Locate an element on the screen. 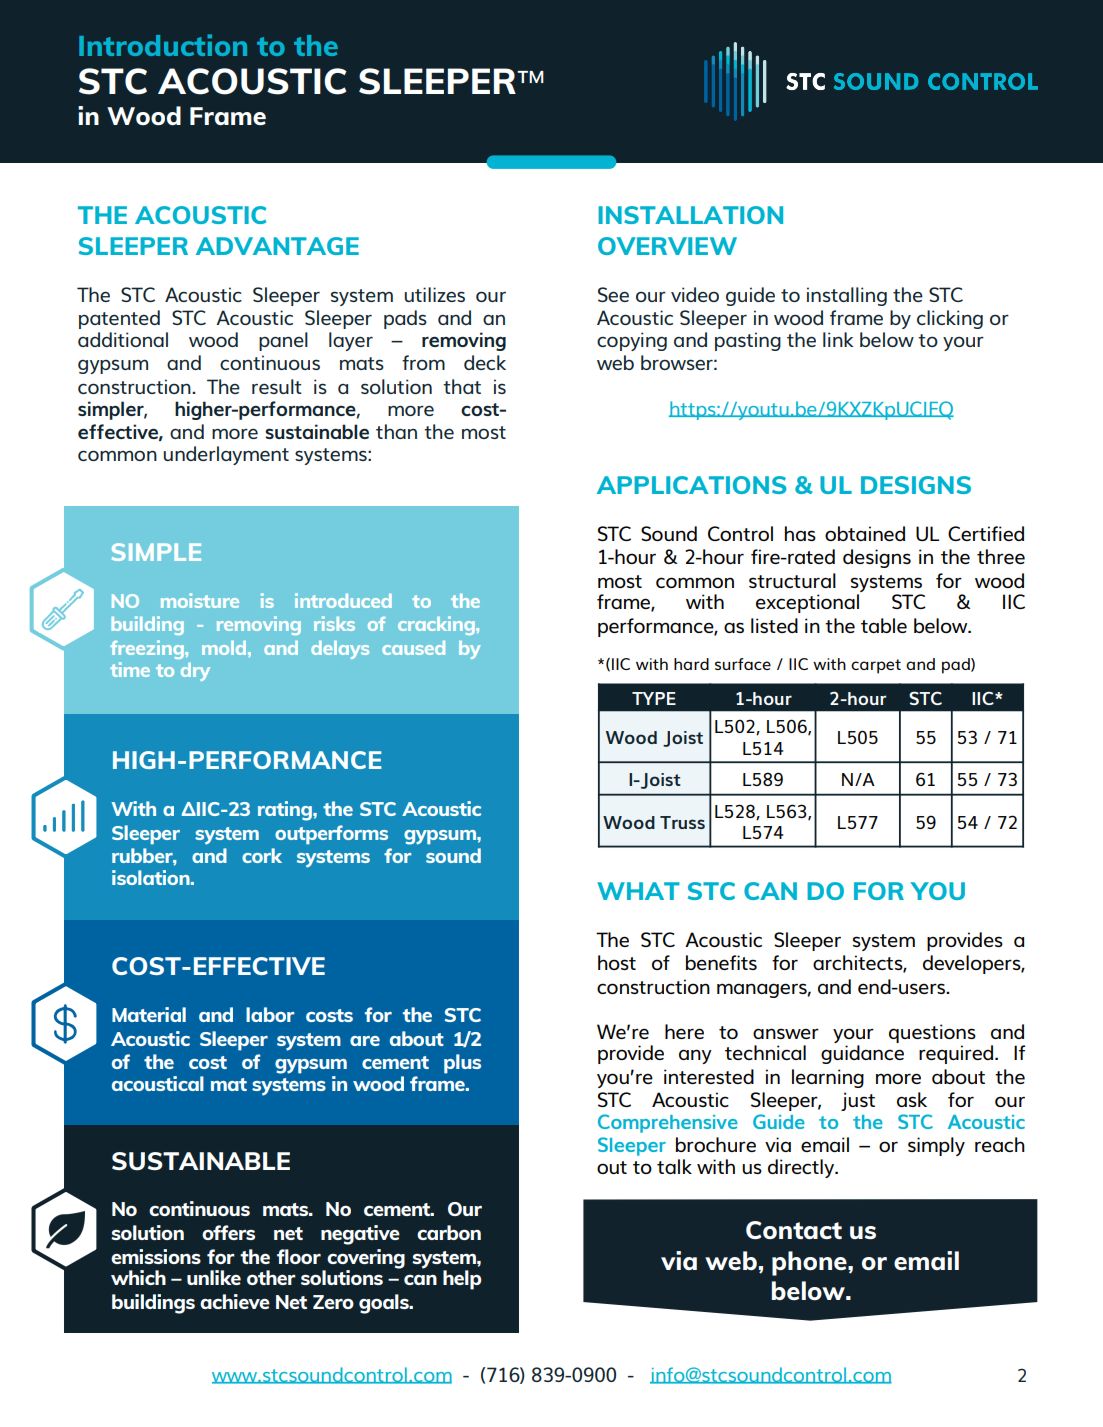 Image resolution: width=1103 pixels, height=1427 pixels. benefits is located at coordinates (721, 962).
